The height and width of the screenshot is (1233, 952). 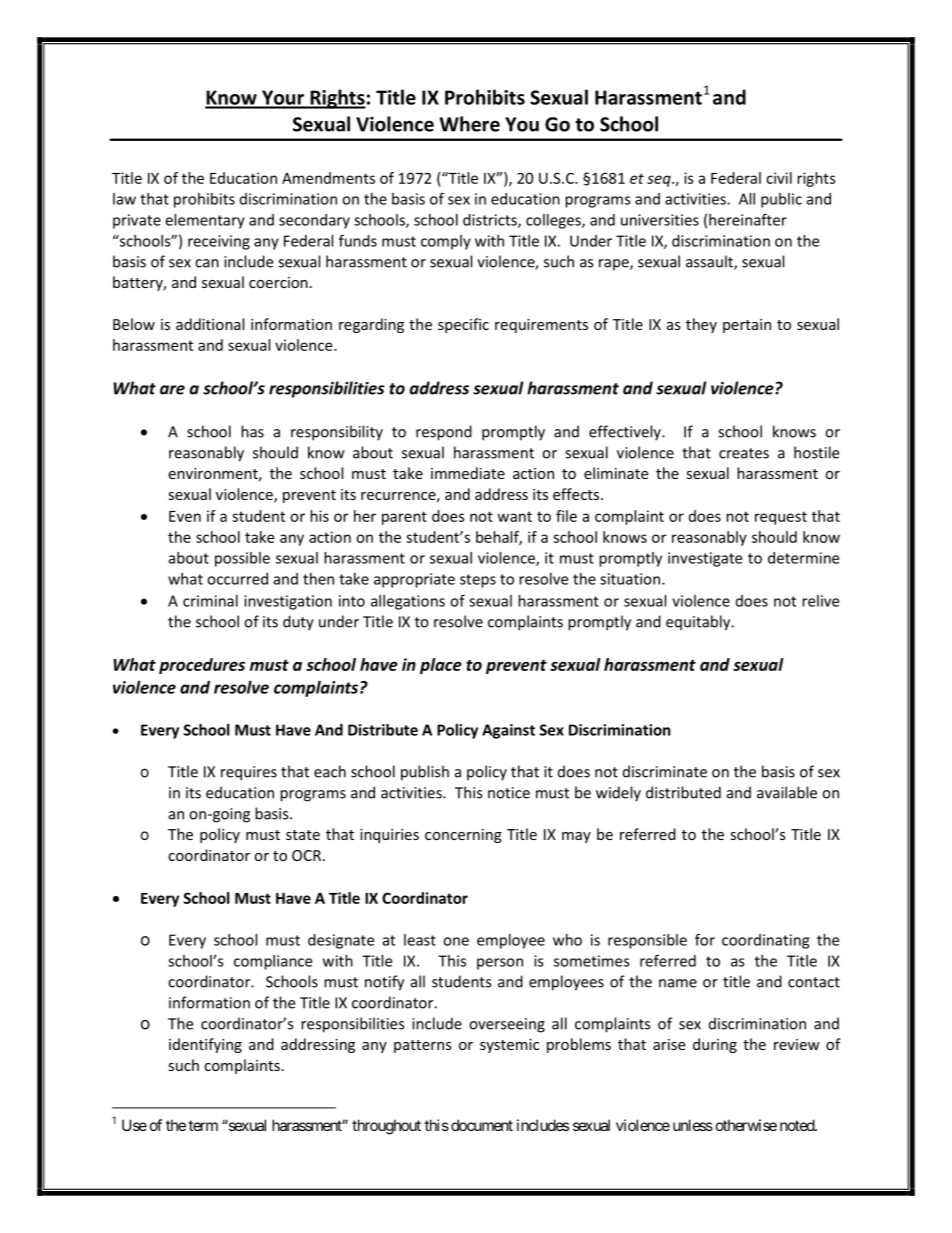 I want to click on elementary, so click(x=205, y=221).
